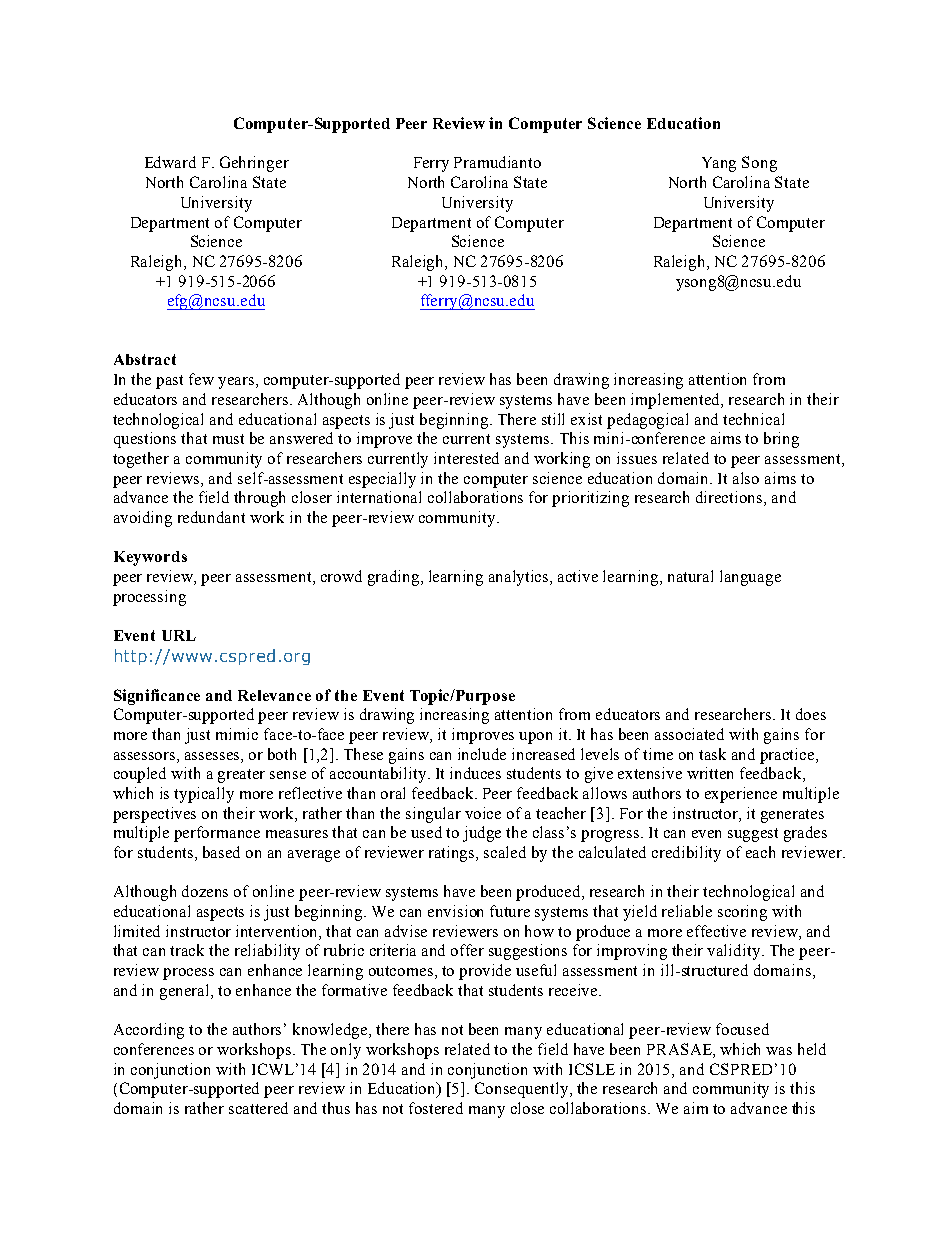  I want to click on Edward, so click(170, 162).
